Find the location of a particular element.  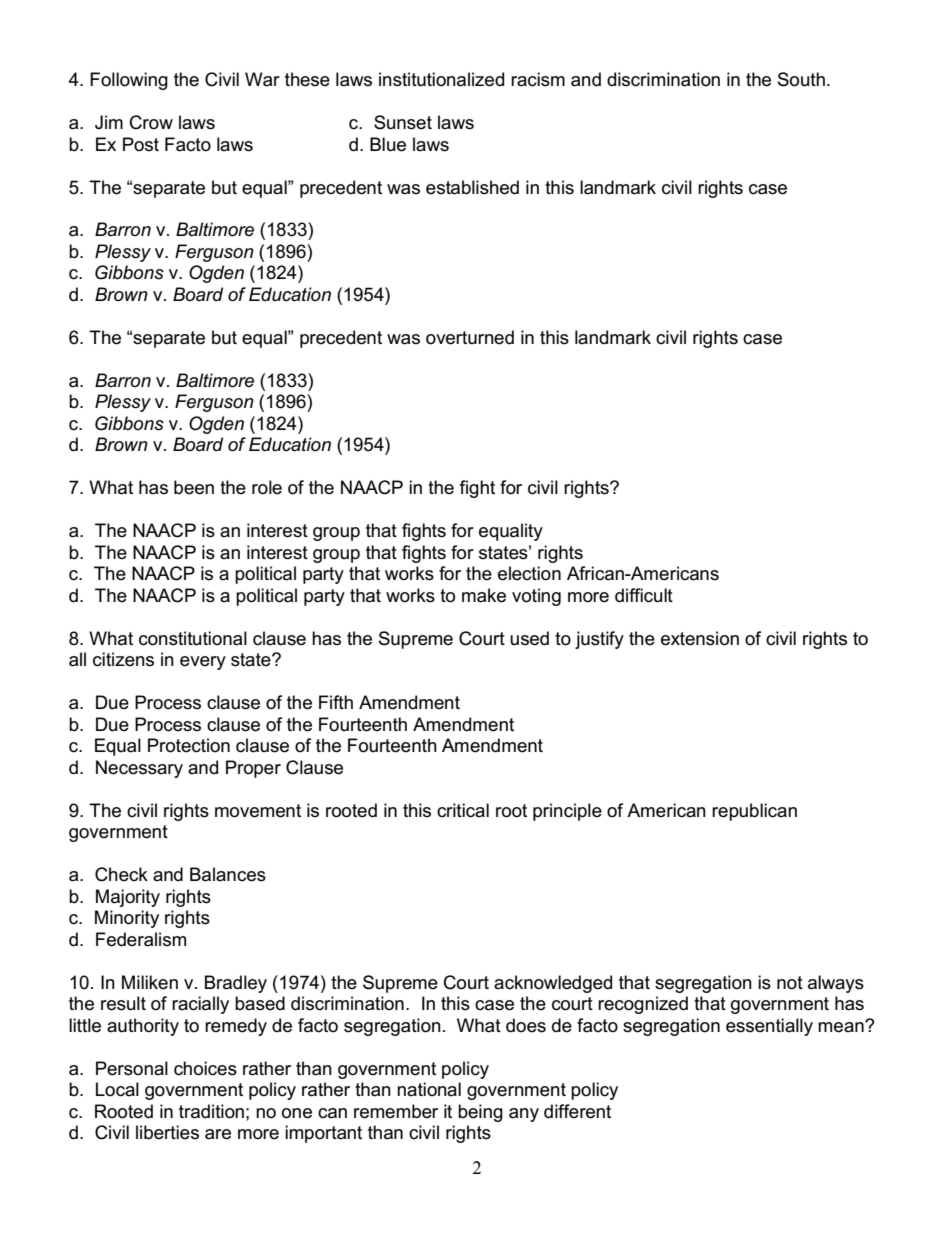

critical is located at coordinates (463, 810).
